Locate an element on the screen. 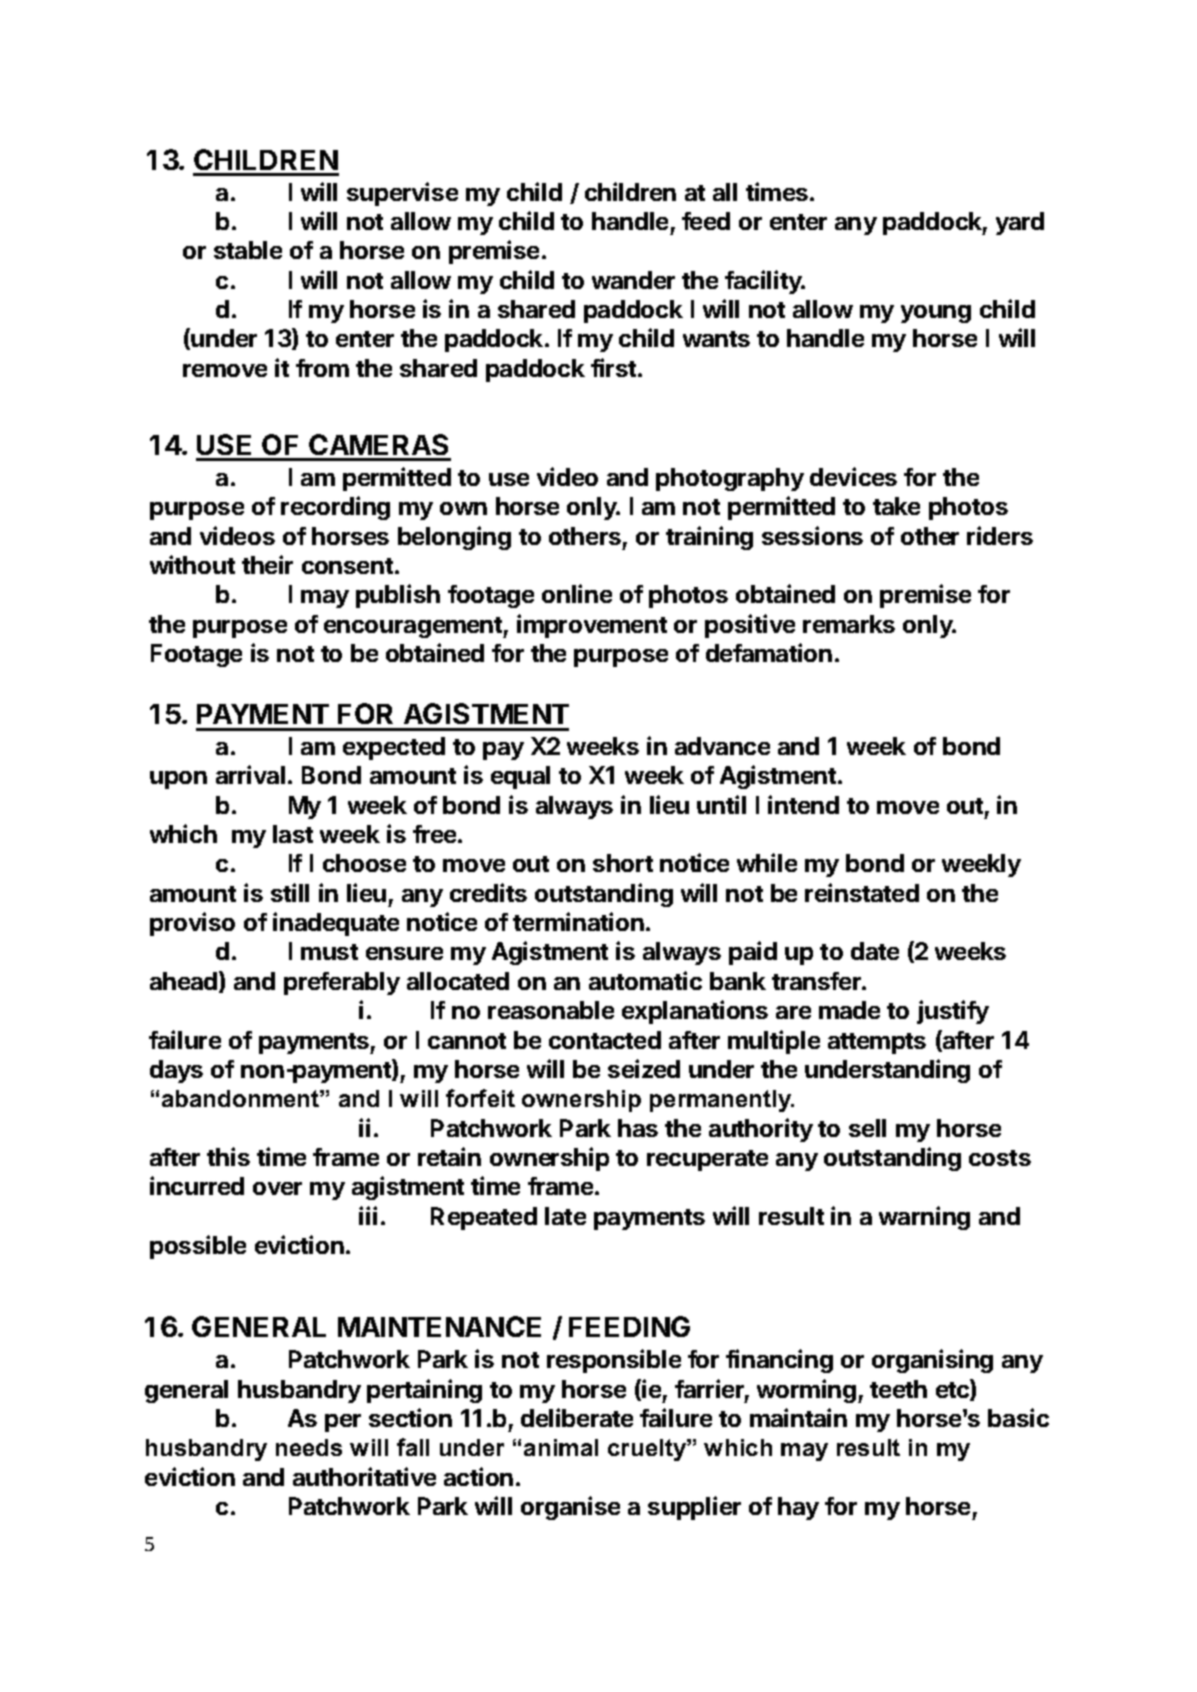 The image size is (1197, 1692). yard is located at coordinates (1020, 223).
